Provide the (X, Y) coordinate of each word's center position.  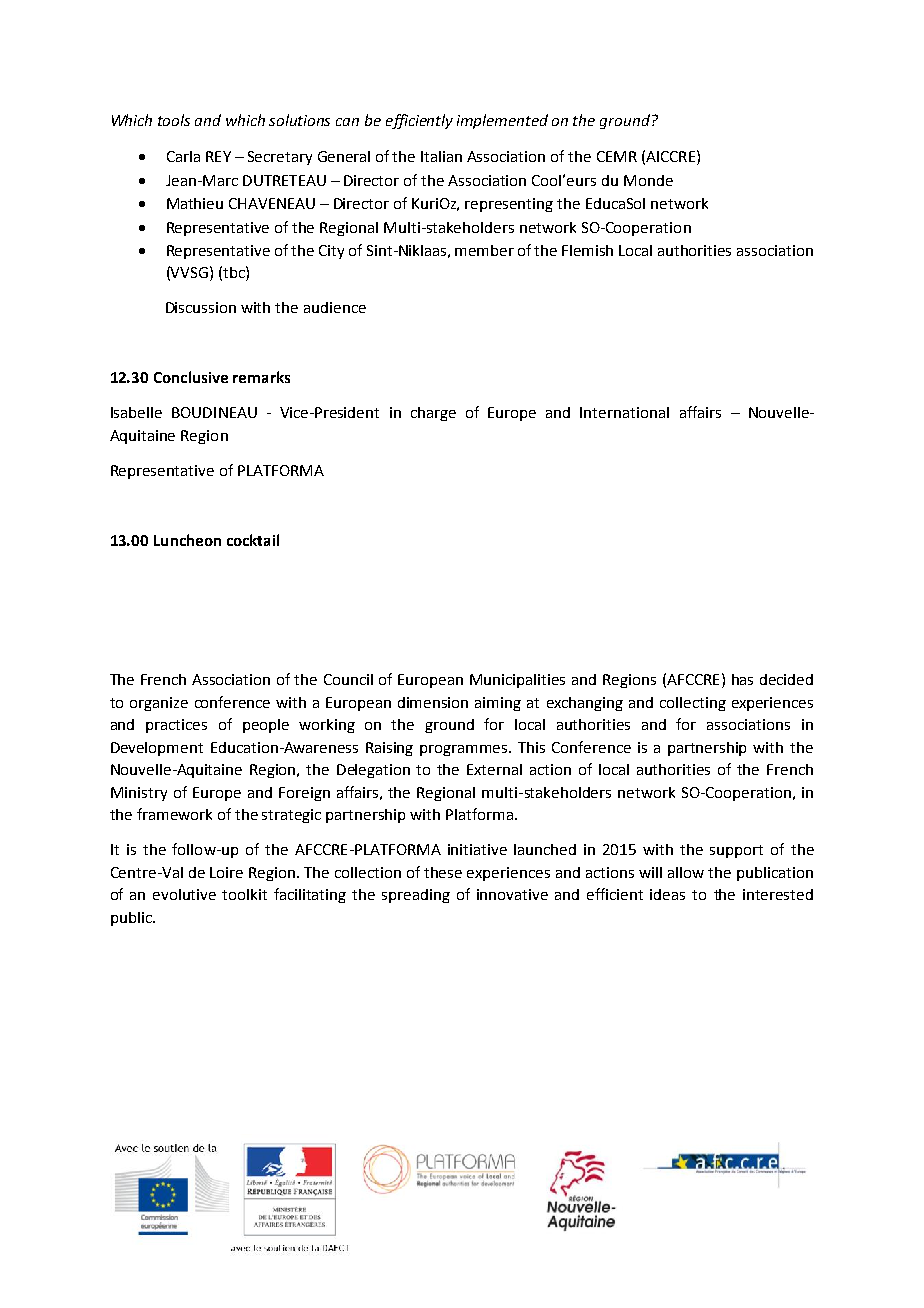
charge (433, 414)
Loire (226, 872)
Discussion (201, 307)
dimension (433, 702)
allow (686, 872)
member (484, 250)
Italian (441, 156)
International (624, 412)
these (443, 872)
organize (159, 704)
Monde (648, 180)
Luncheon (187, 540)
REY (218, 156)
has (742, 679)
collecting (693, 704)
